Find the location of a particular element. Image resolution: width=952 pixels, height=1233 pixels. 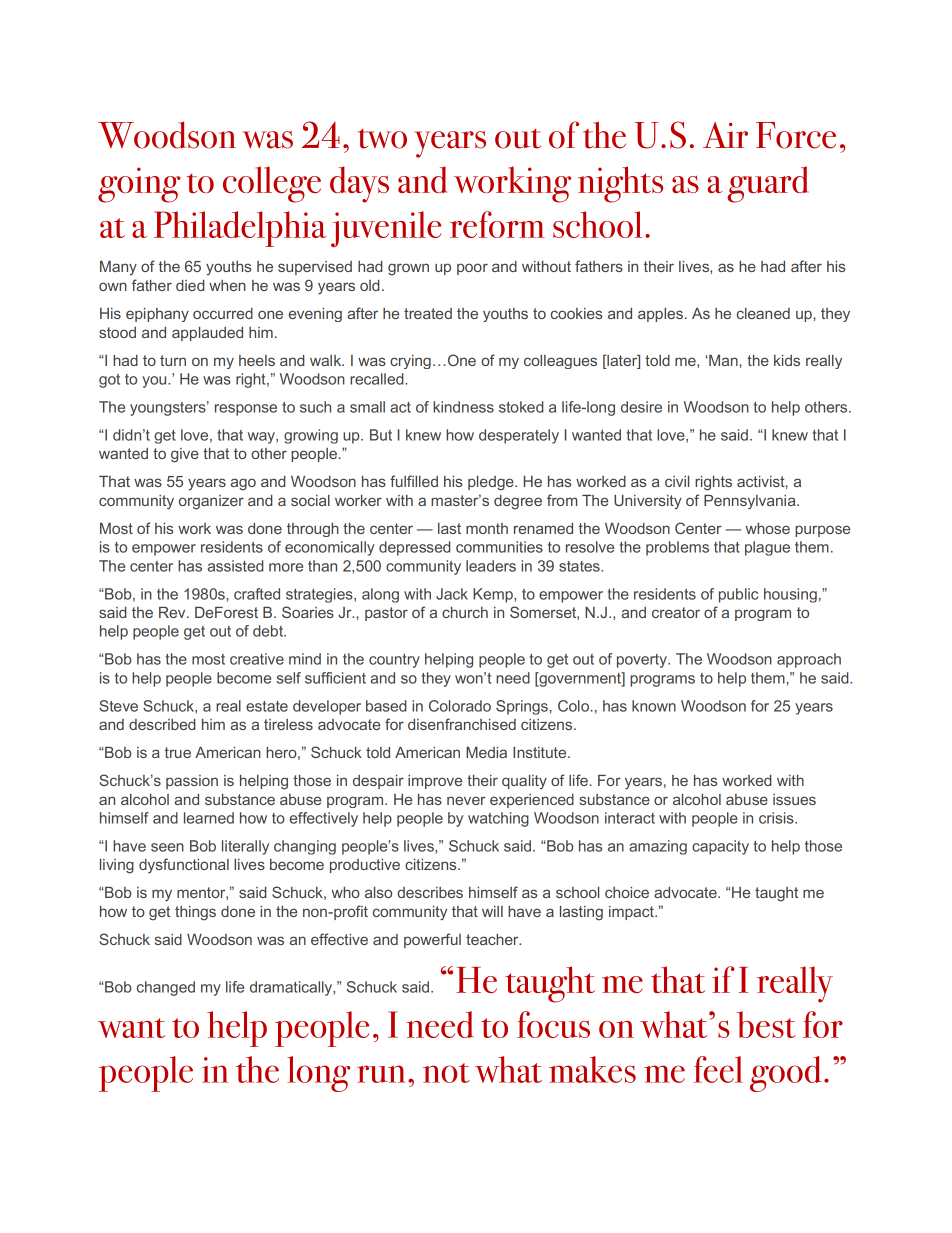

pledge is located at coordinates (492, 483).
